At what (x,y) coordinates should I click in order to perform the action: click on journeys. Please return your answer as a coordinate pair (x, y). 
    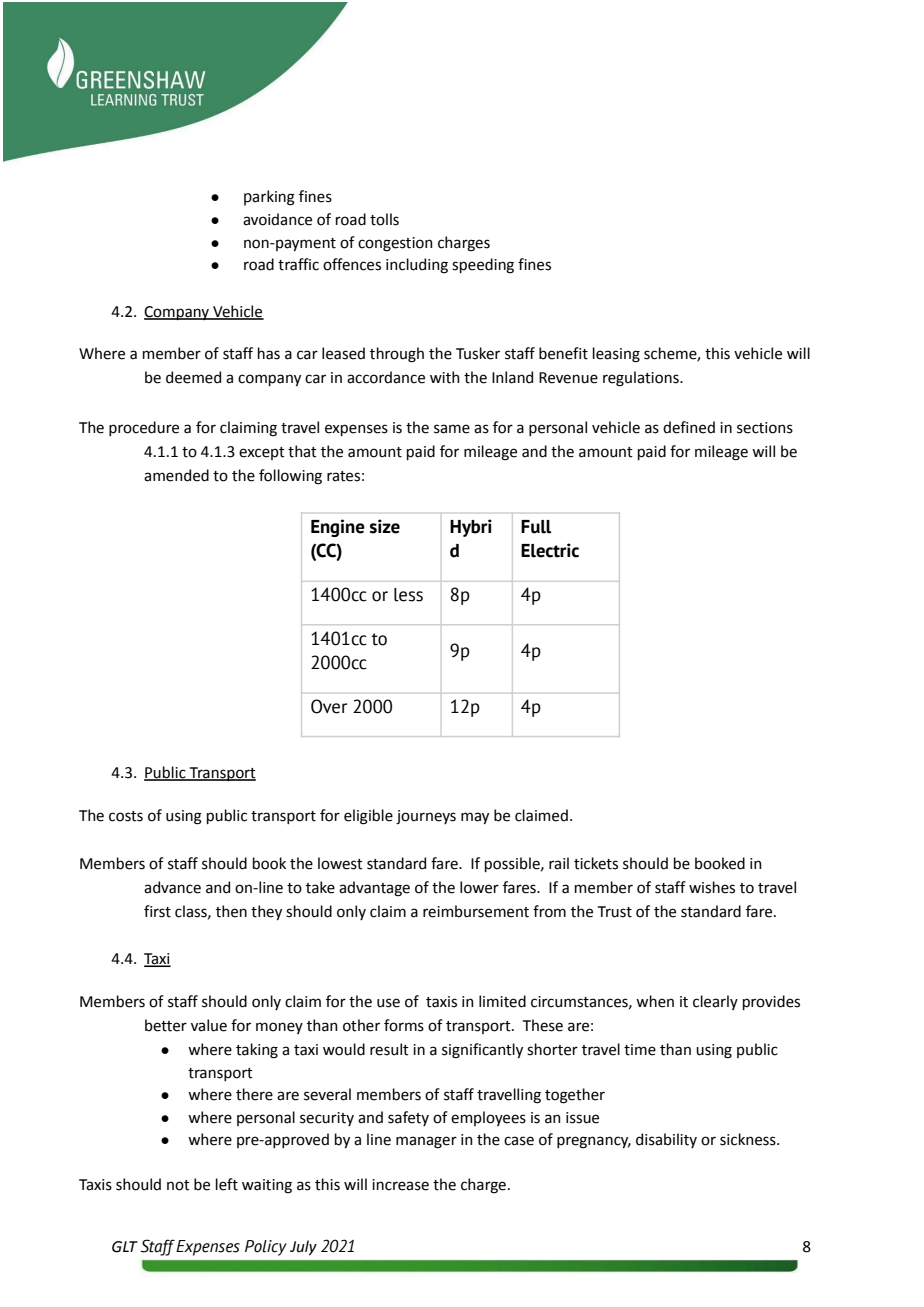
    Looking at the image, I should click on (426, 817).
